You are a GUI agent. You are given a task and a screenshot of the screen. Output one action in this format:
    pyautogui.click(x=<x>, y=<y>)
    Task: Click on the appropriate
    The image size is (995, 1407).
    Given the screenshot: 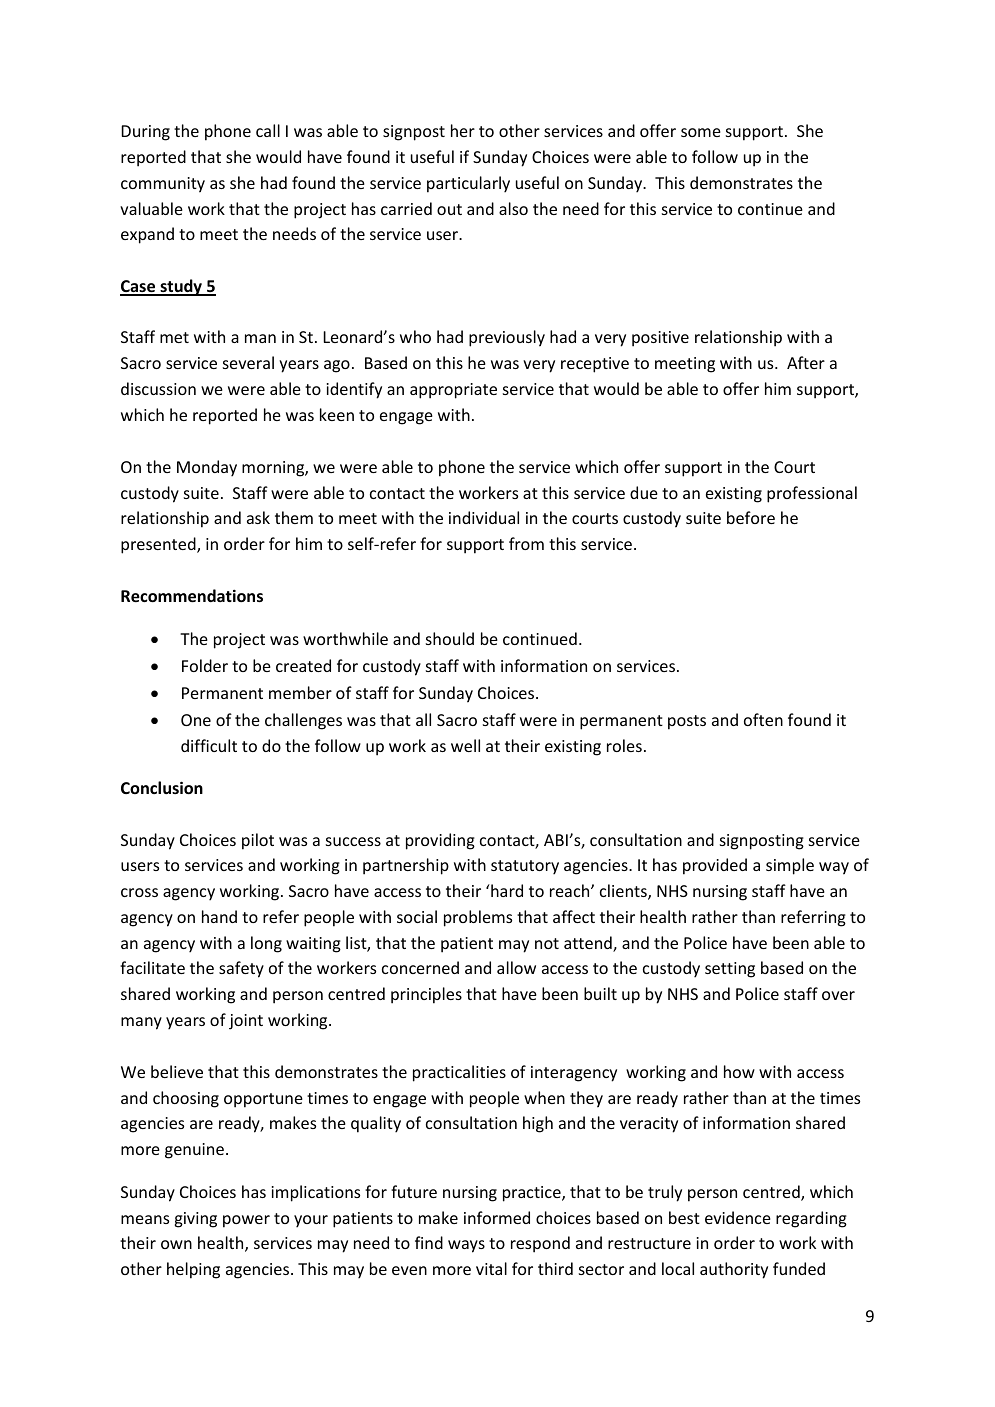 What is the action you would take?
    pyautogui.click(x=453, y=391)
